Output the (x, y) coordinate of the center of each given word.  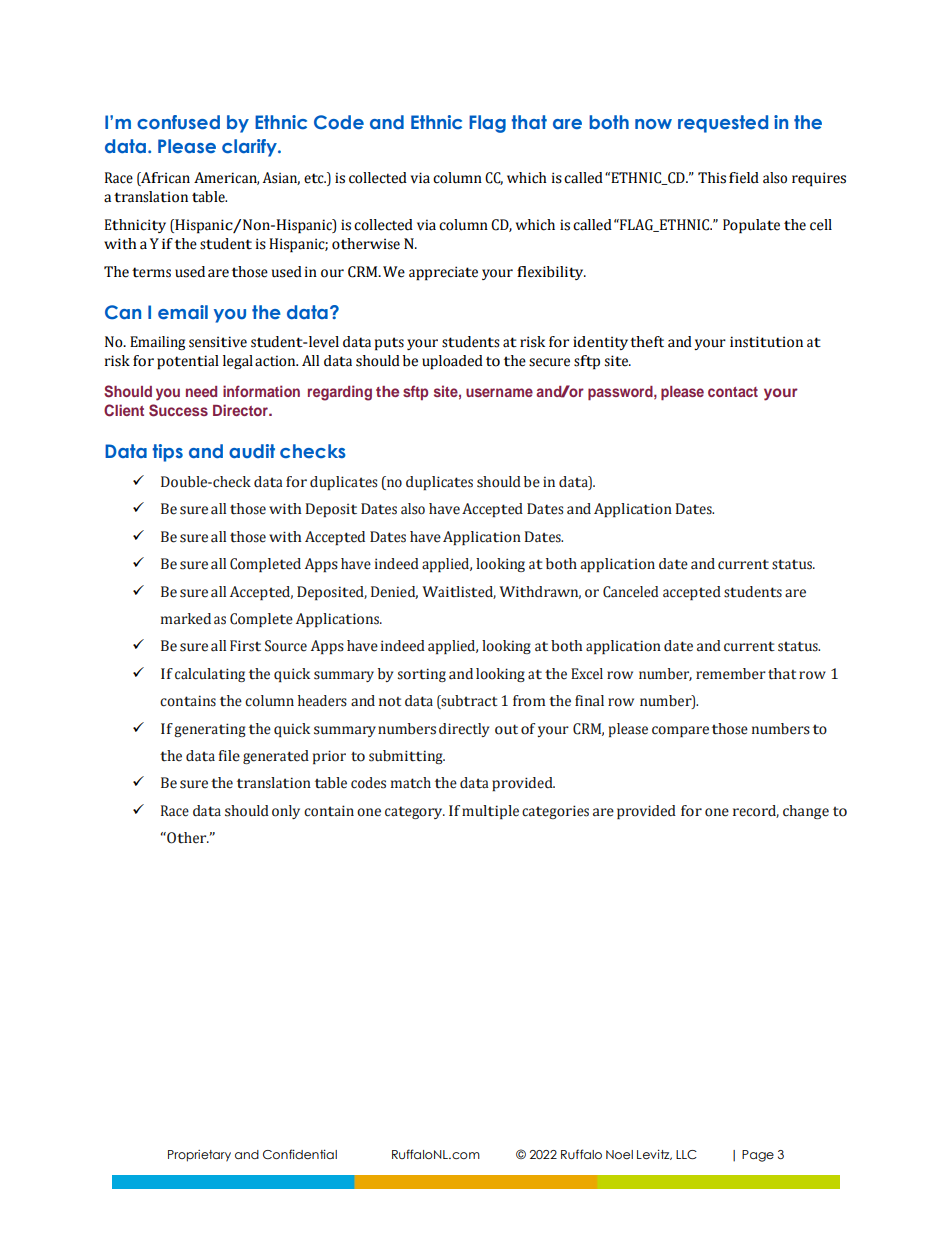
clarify (250, 148)
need (201, 391)
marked (186, 619)
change (806, 812)
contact (733, 392)
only (286, 812)
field (744, 178)
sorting (422, 675)
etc (315, 178)
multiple (490, 812)
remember (731, 674)
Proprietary (199, 1156)
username (499, 392)
